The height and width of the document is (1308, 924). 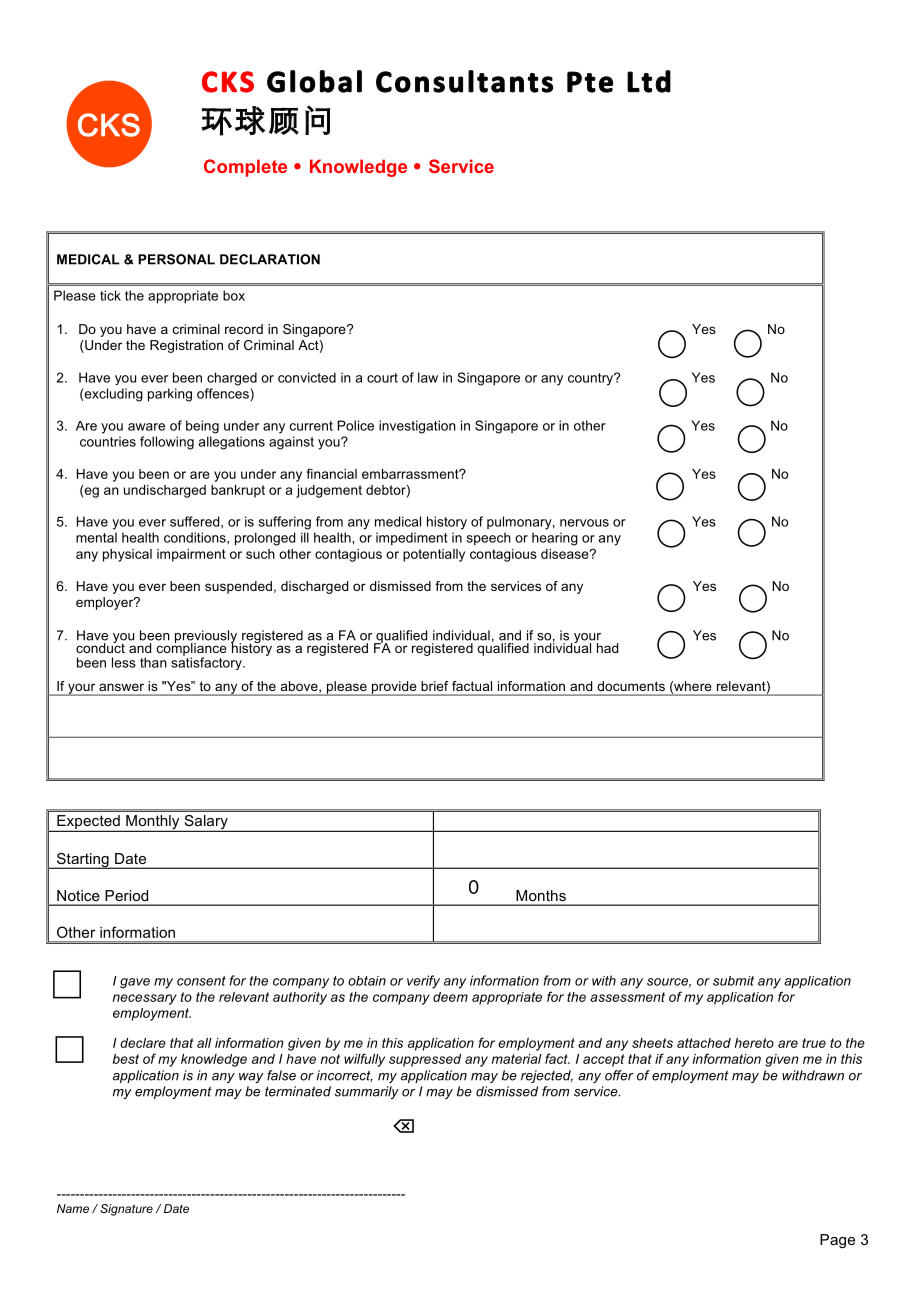 I want to click on Signature, so click(x=126, y=1210).
